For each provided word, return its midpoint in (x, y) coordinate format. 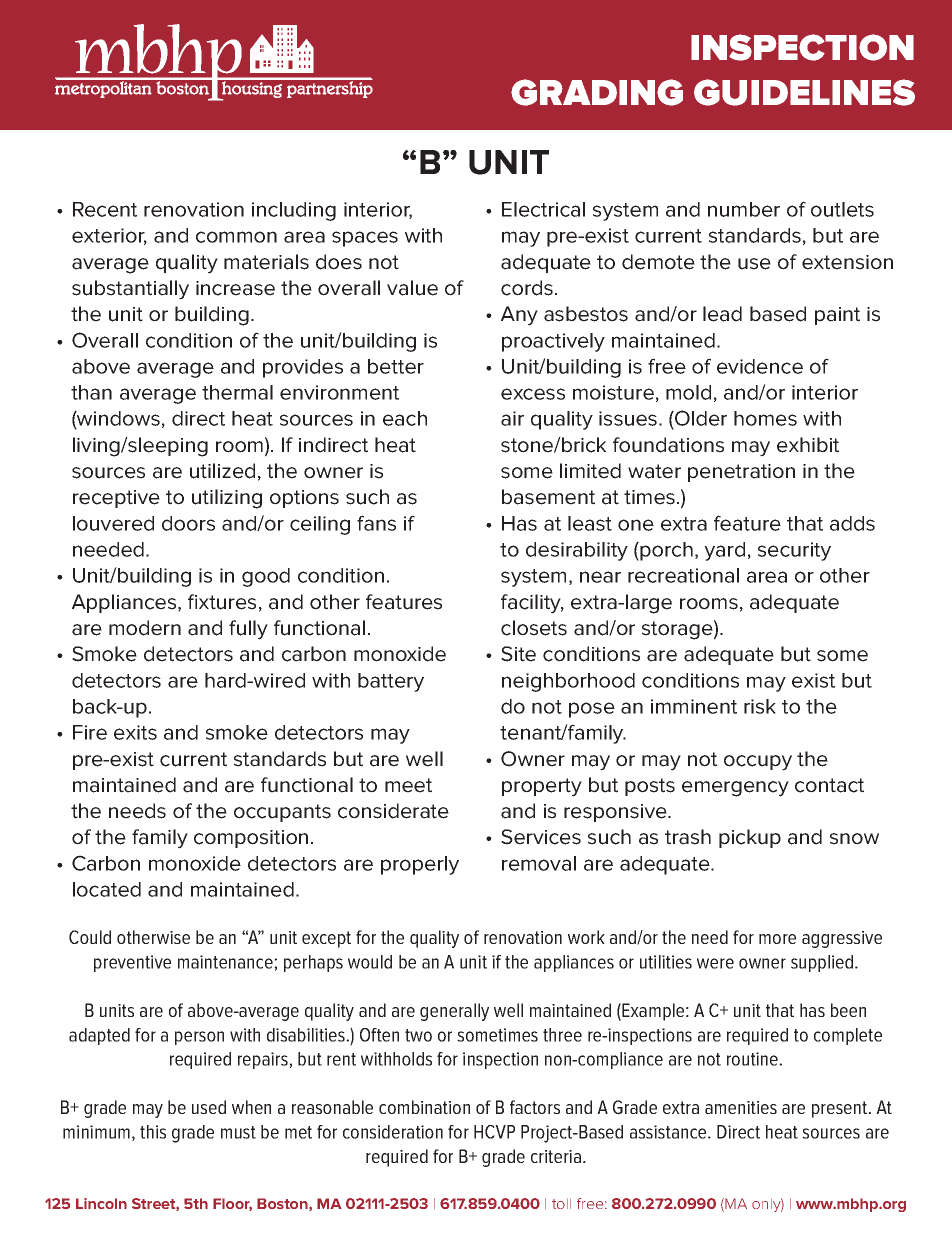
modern (145, 628)
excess (533, 394)
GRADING (597, 92)
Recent (105, 209)
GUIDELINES (804, 92)
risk (760, 706)
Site (518, 654)
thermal (237, 392)
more (777, 939)
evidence (760, 366)
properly (420, 865)
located (107, 889)
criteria (556, 1156)
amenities (741, 1107)
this (153, 1132)
